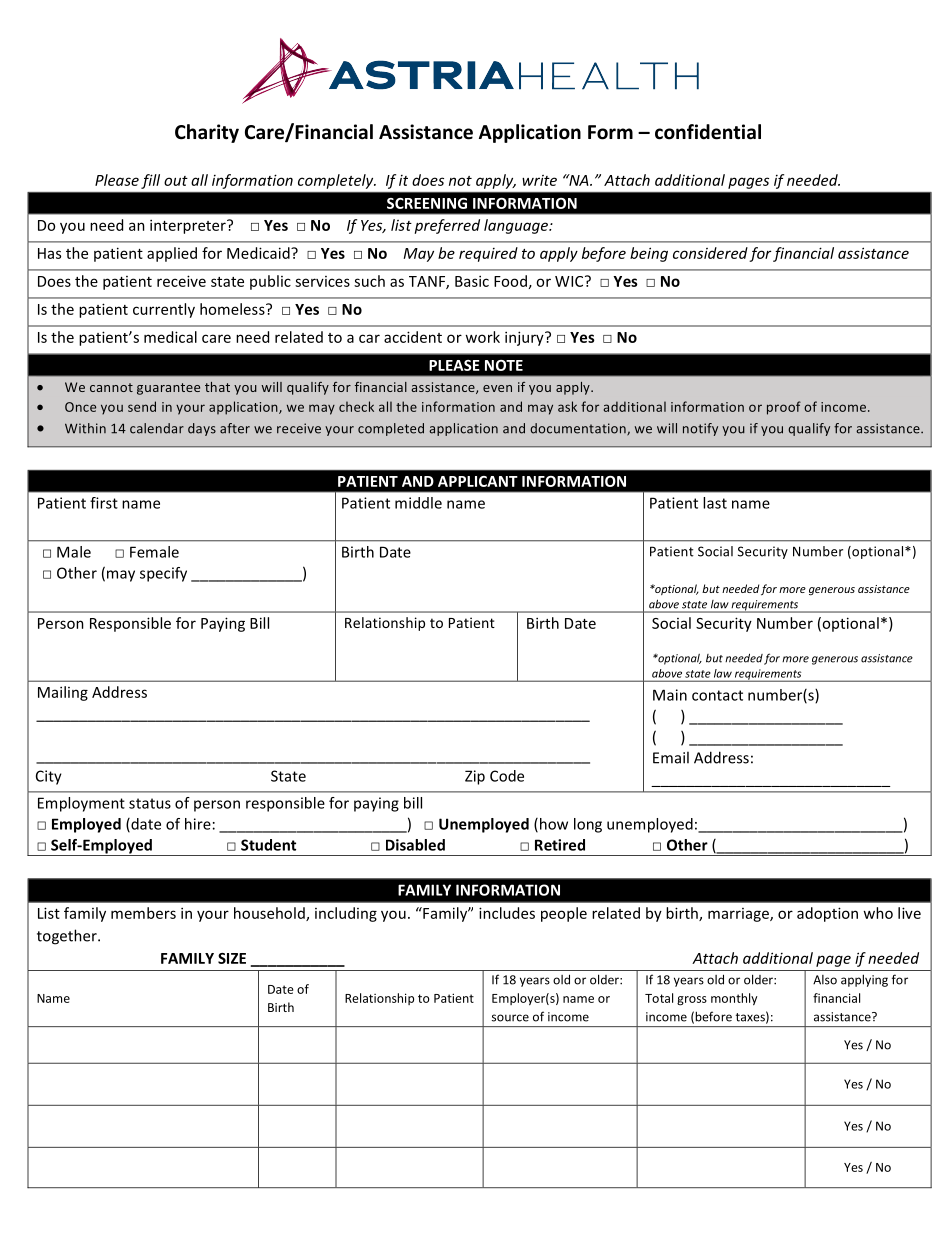 The width and height of the screenshot is (952, 1233). I want to click on write, so click(539, 180).
